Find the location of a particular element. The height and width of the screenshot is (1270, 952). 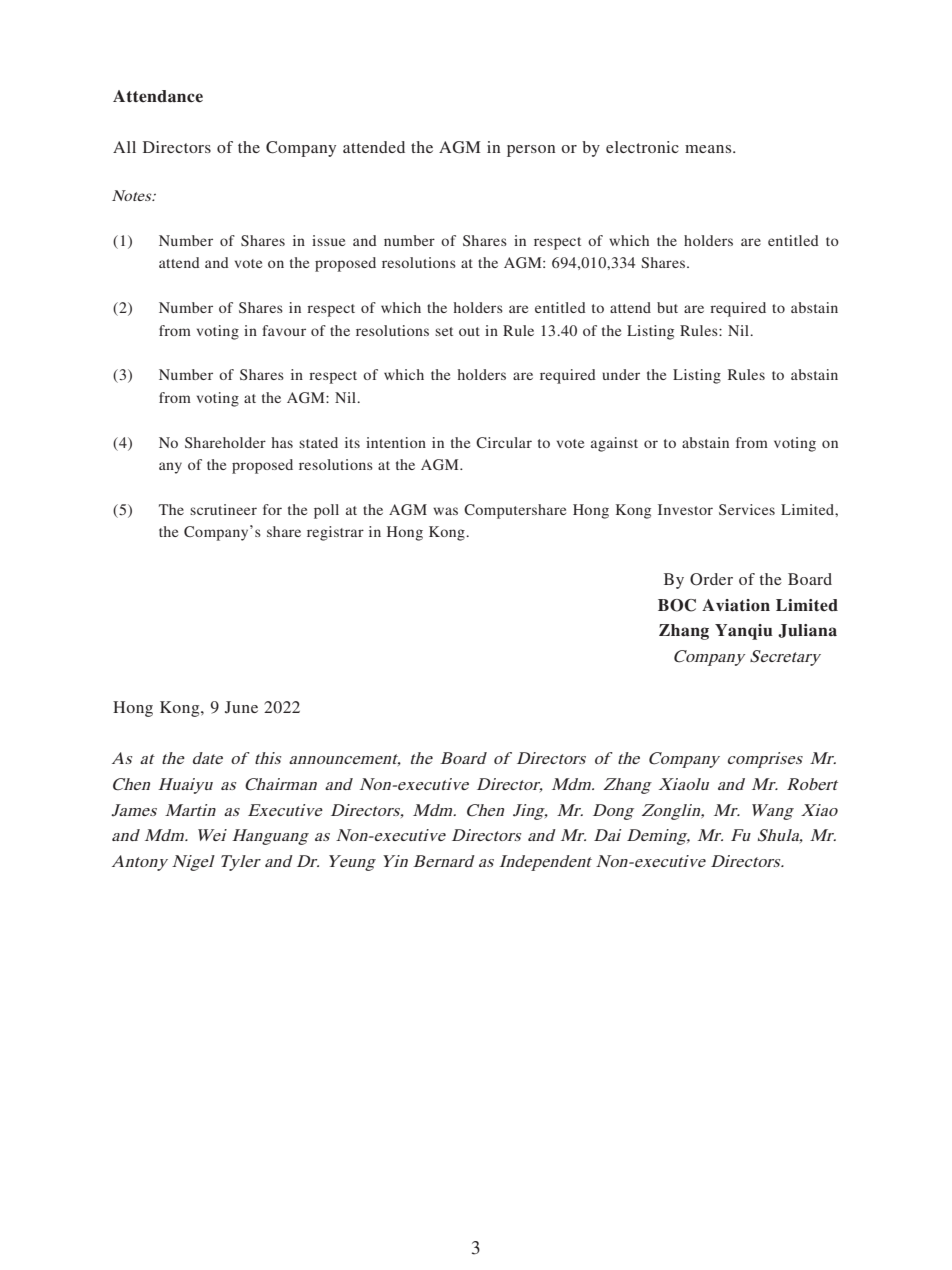

electronic is located at coordinates (642, 147).
